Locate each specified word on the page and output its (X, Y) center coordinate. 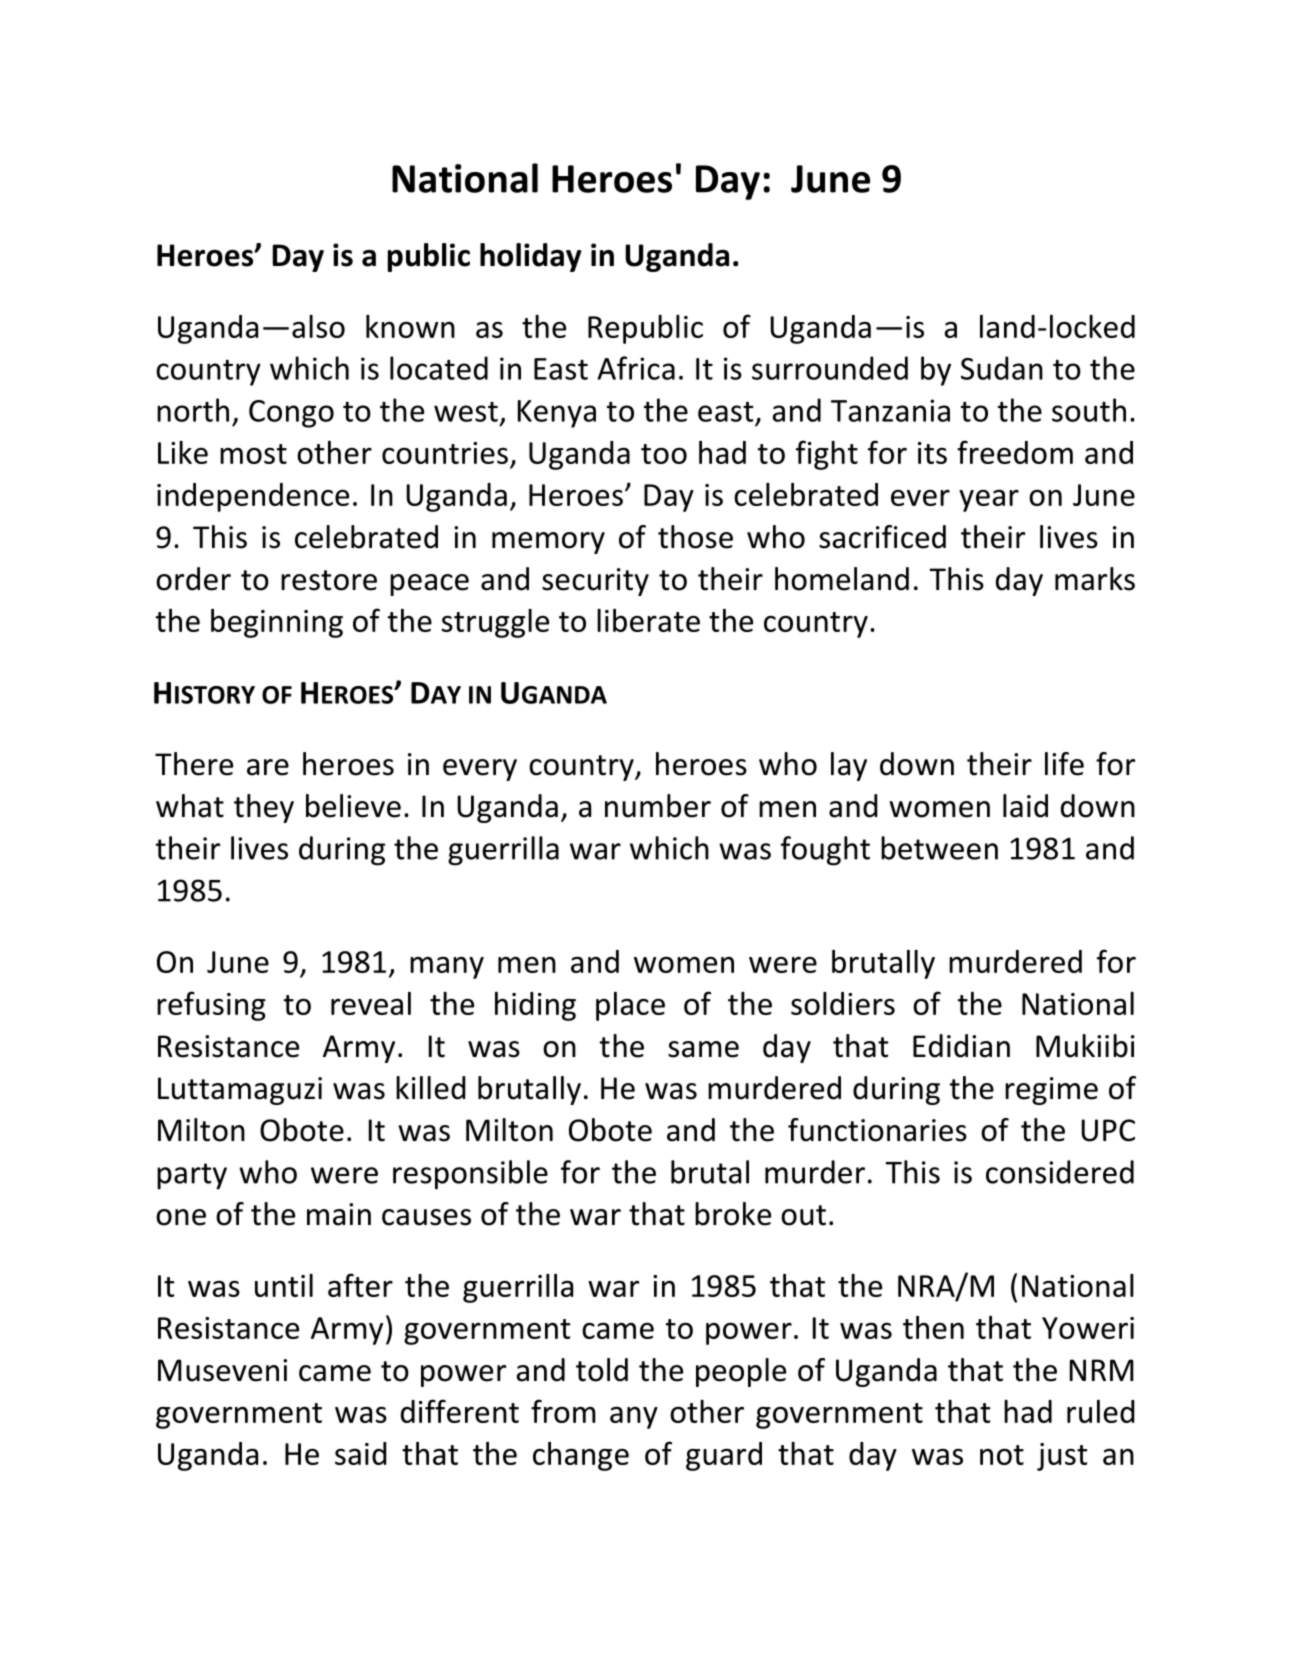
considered (1060, 1172)
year (989, 500)
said (361, 1453)
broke (733, 1214)
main (339, 1214)
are (268, 767)
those (695, 537)
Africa (636, 368)
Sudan (1002, 368)
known (410, 326)
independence (253, 497)
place (630, 1006)
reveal (371, 1003)
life (1064, 764)
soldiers (843, 1003)
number (658, 806)
